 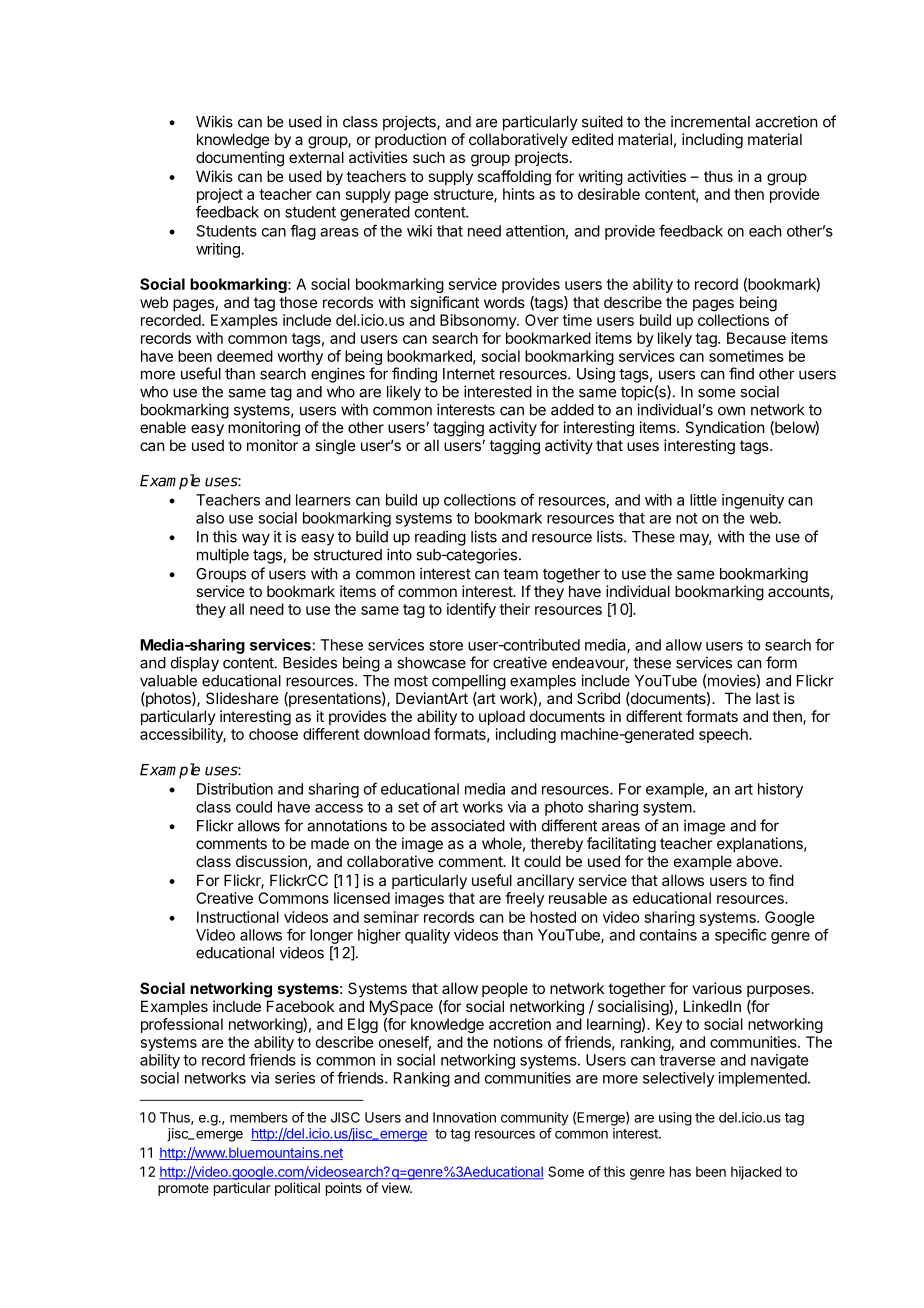 I want to click on documenting, so click(x=240, y=159).
